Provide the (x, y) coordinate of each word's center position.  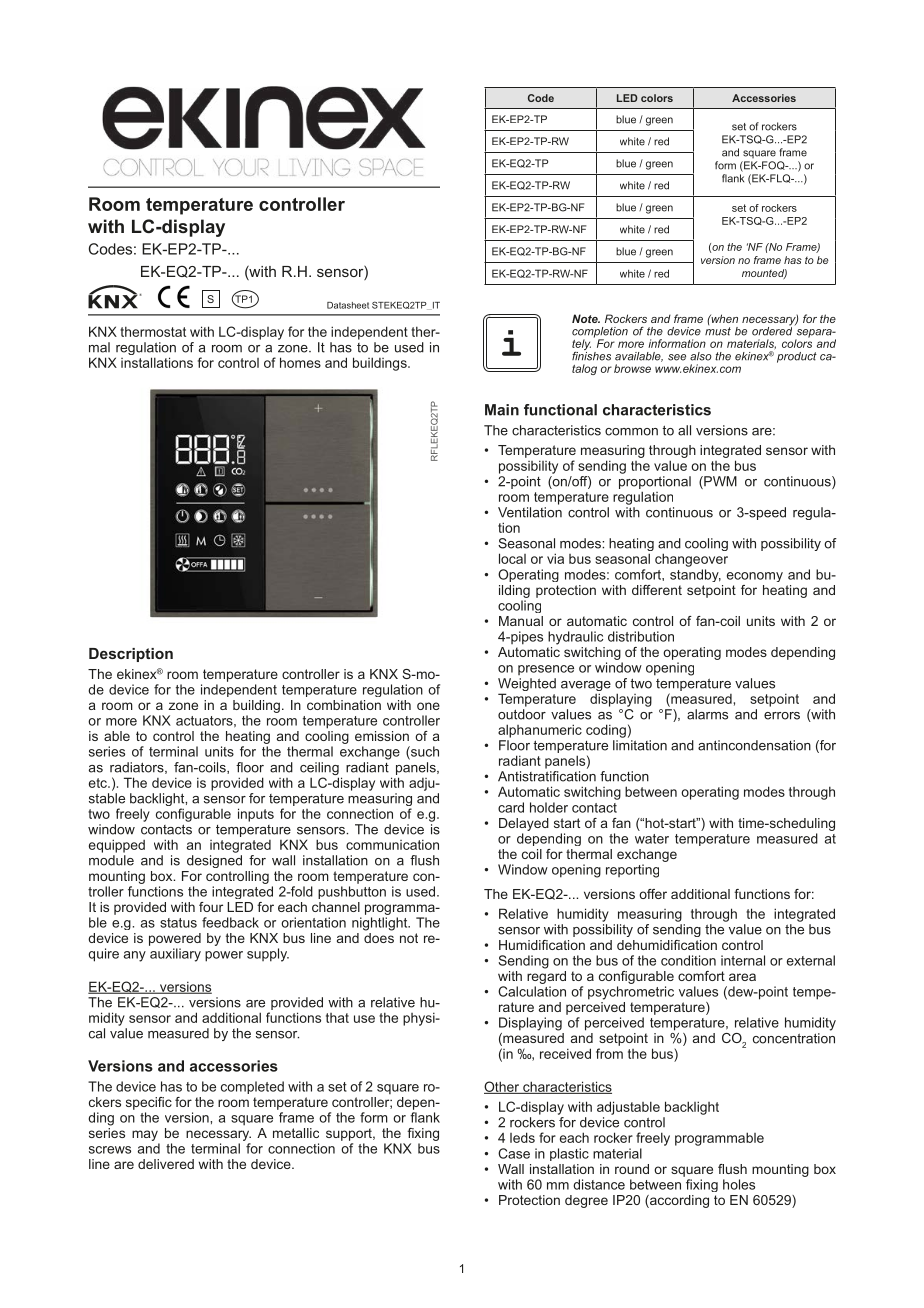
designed (214, 861)
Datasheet (348, 305)
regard (546, 976)
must (718, 331)
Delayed (524, 824)
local (512, 558)
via (555, 558)
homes (300, 362)
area (742, 977)
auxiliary (175, 955)
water (652, 839)
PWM (719, 482)
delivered (166, 1164)
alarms (707, 714)
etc (99, 783)
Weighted (527, 686)
